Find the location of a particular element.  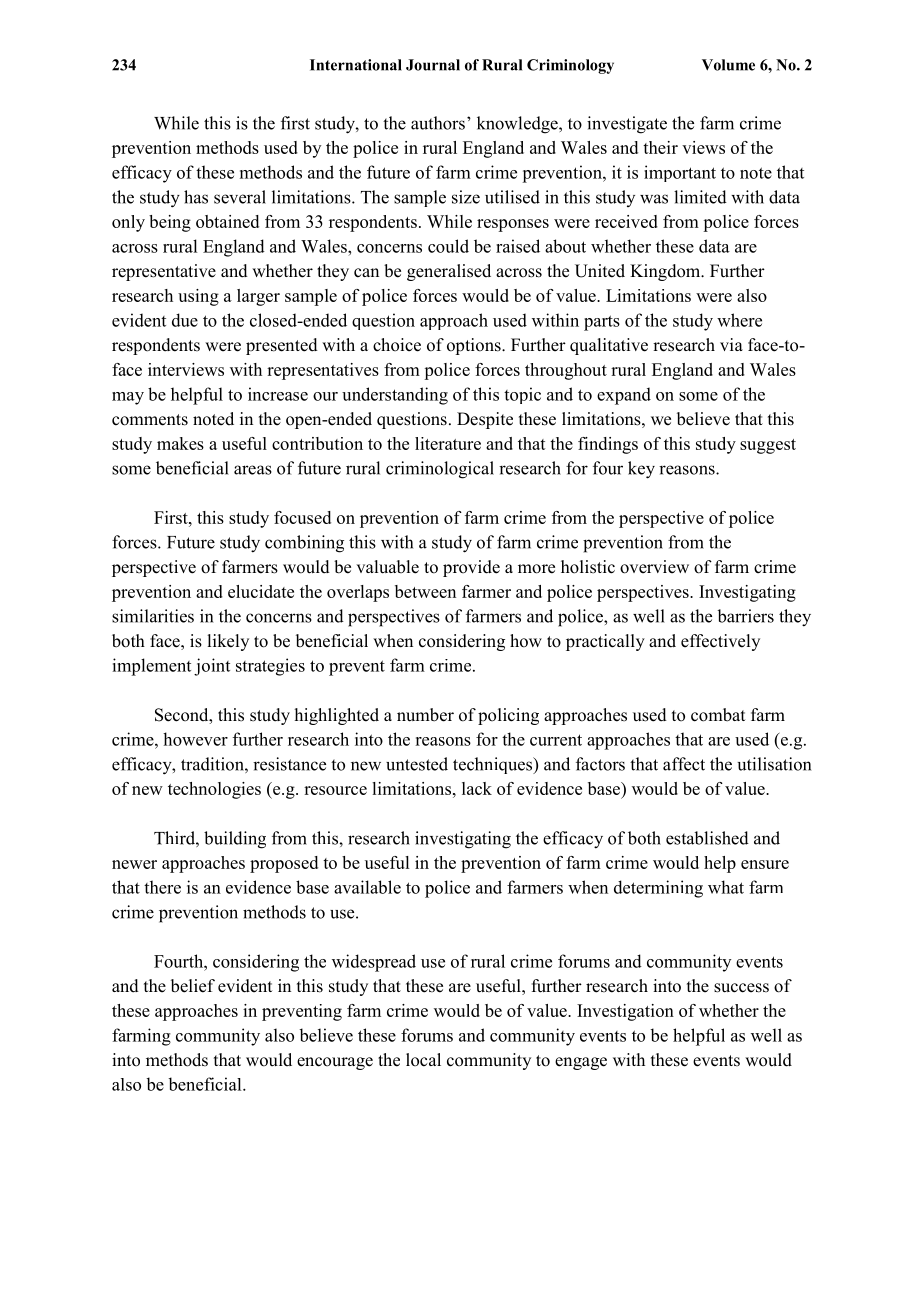

expand is located at coordinates (624, 396).
